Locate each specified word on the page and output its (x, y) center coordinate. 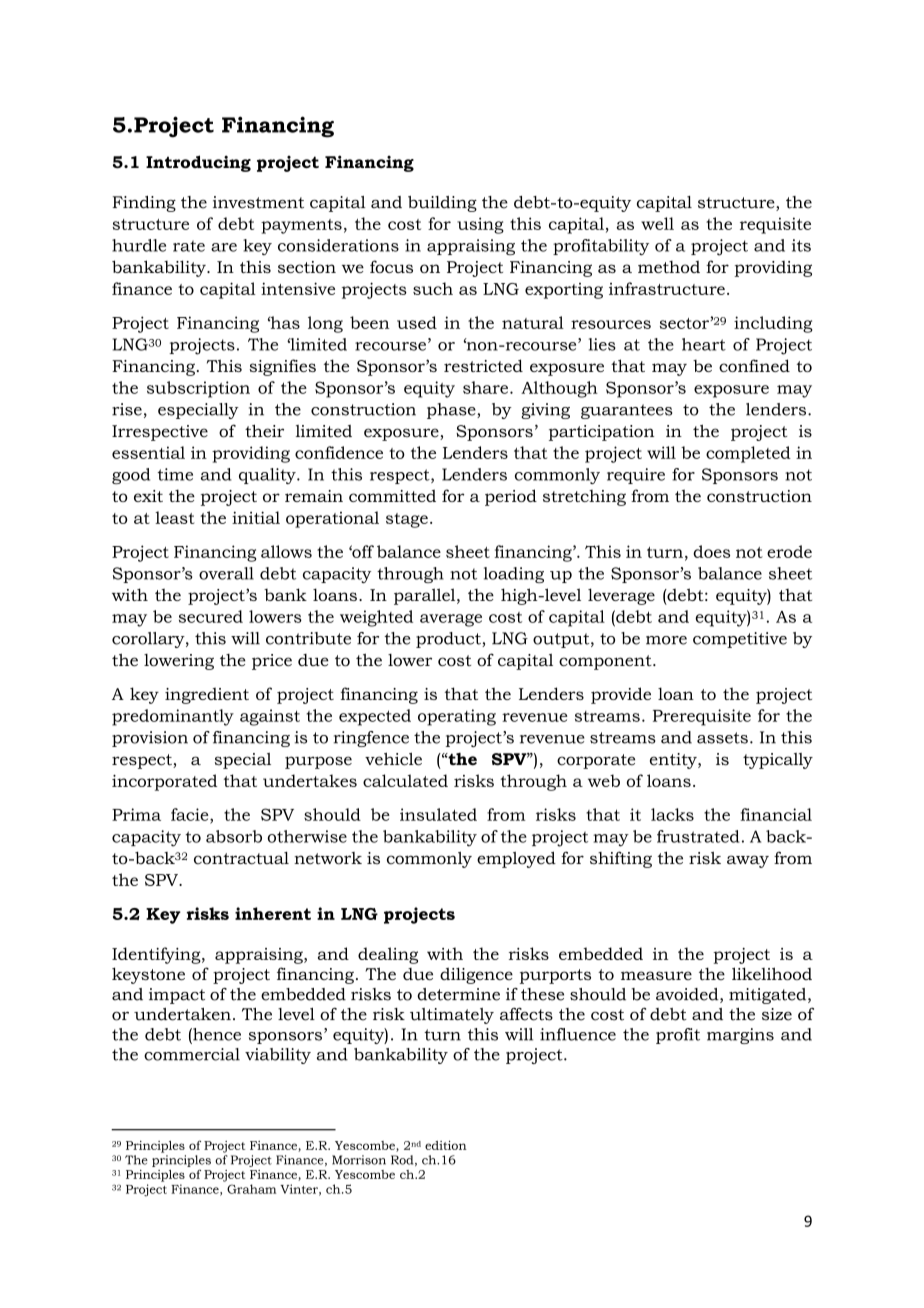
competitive (740, 640)
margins (740, 1036)
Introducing (198, 163)
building (442, 204)
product (449, 640)
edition (446, 1145)
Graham (251, 1189)
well (657, 223)
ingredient (207, 695)
